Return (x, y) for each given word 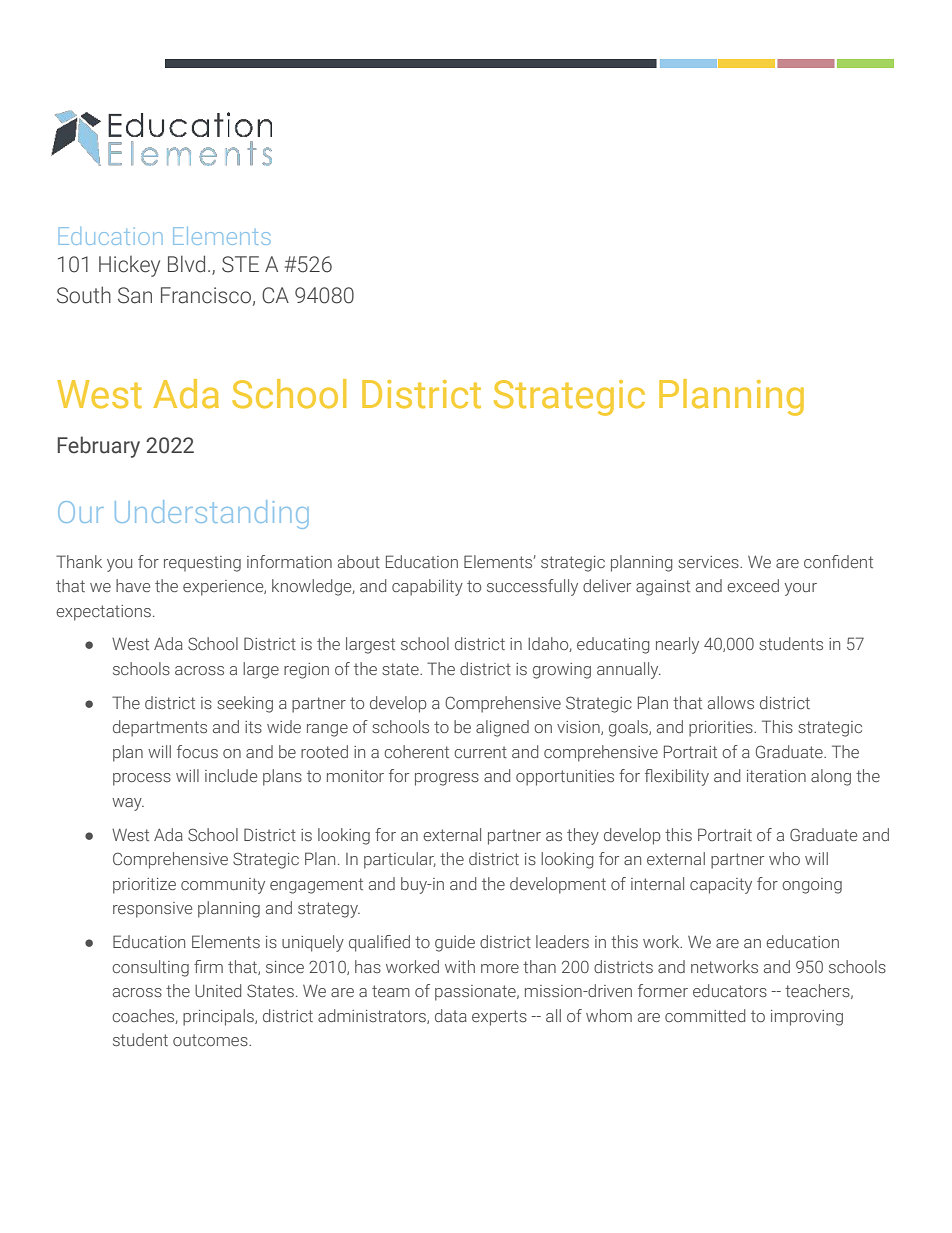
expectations (103, 613)
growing (562, 671)
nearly (677, 645)
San (135, 295)
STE (240, 264)
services (709, 562)
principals (219, 1017)
